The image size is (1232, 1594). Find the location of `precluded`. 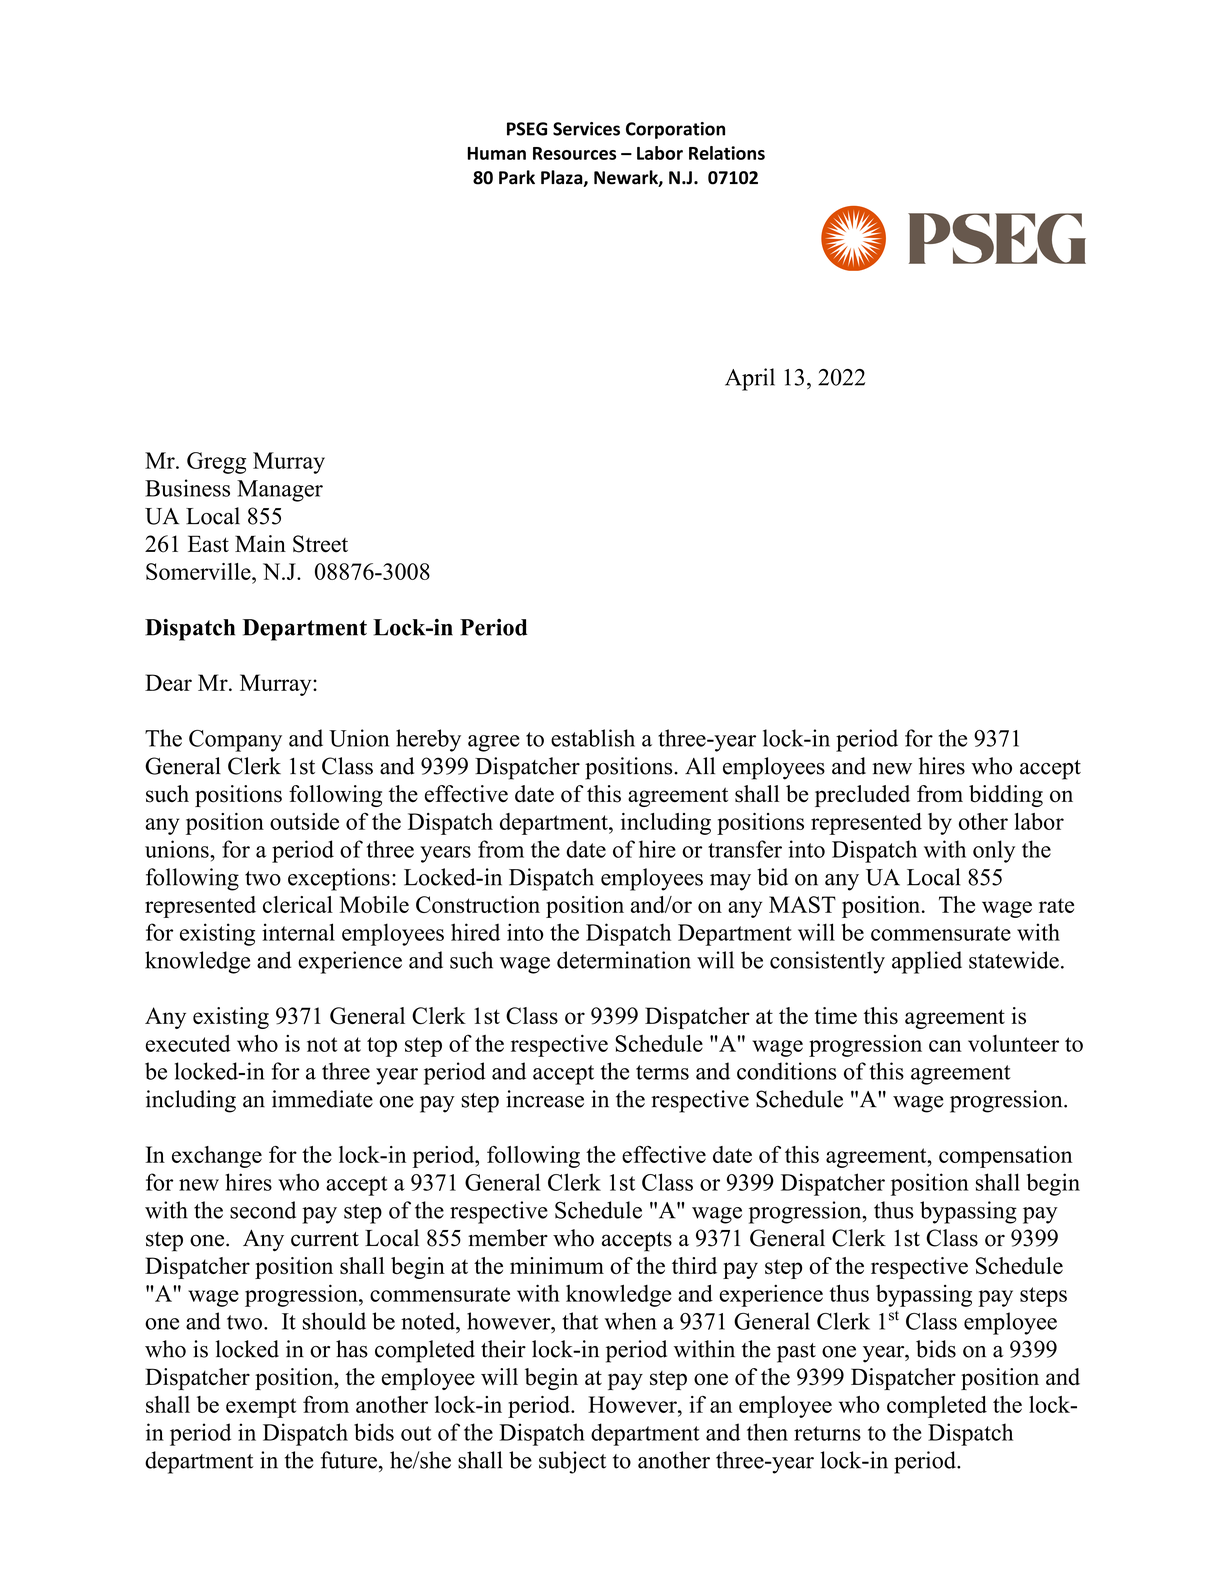

precluded is located at coordinates (862, 796).
